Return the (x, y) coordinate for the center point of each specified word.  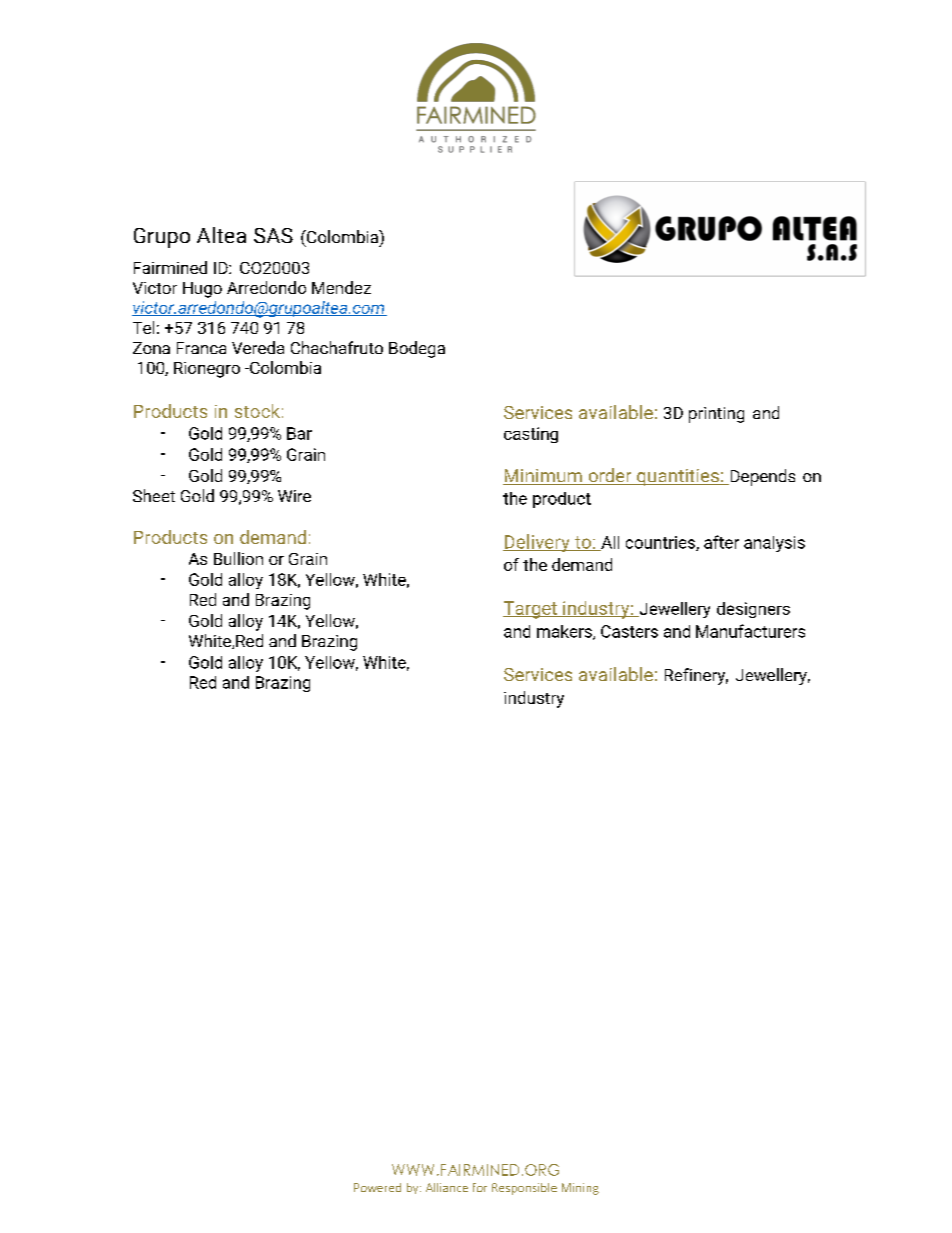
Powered (377, 1187)
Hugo (202, 290)
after (721, 542)
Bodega (417, 349)
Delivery (537, 543)
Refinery (696, 676)
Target (531, 610)
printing (716, 415)
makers (565, 632)
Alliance (447, 1187)
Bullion (238, 558)
